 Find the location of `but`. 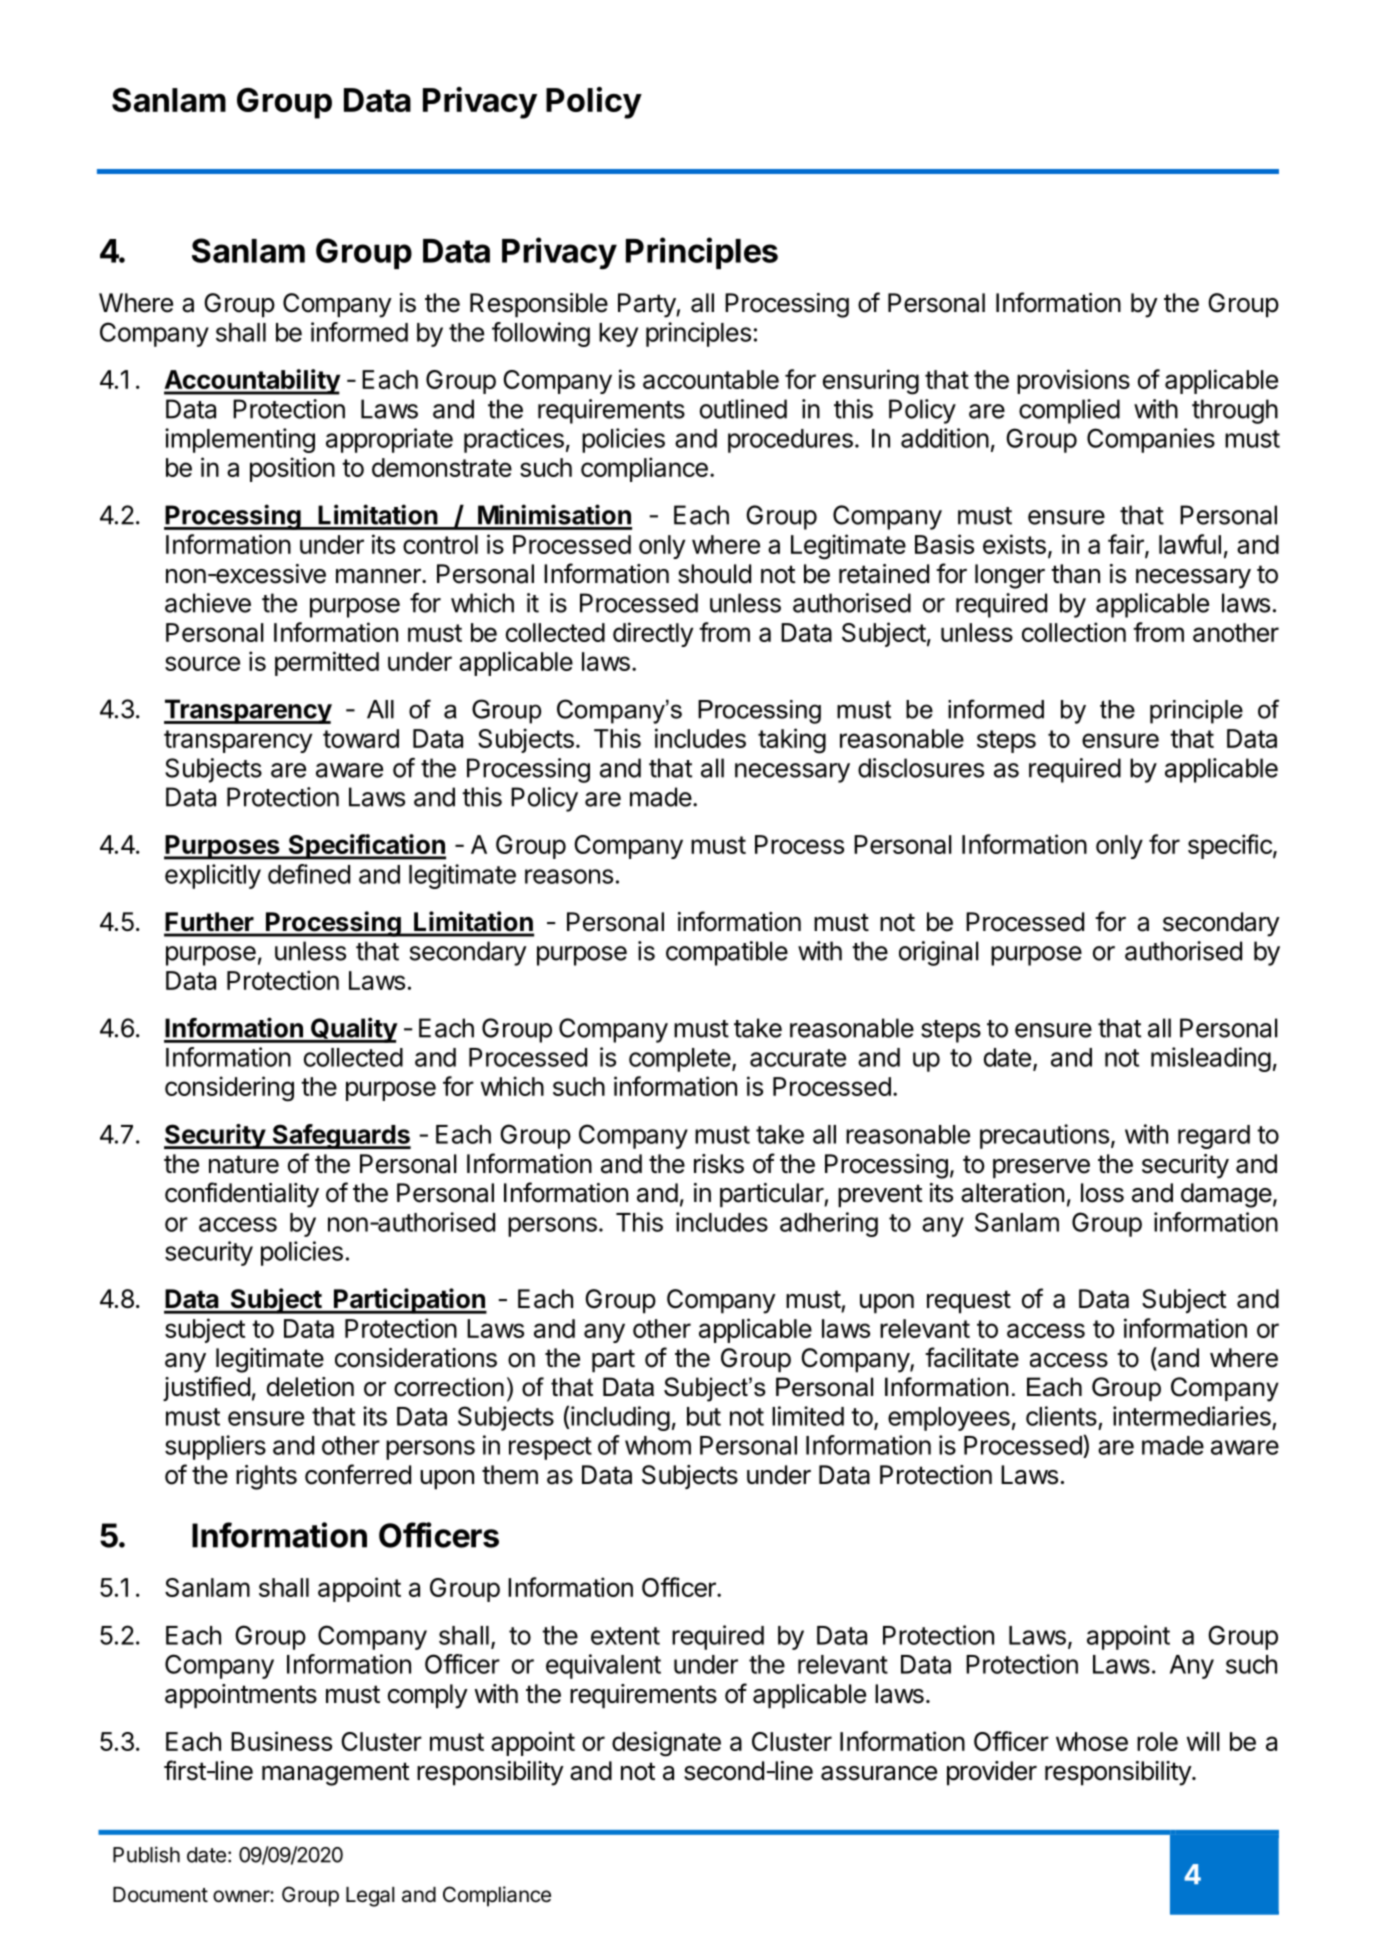

but is located at coordinates (704, 1416).
